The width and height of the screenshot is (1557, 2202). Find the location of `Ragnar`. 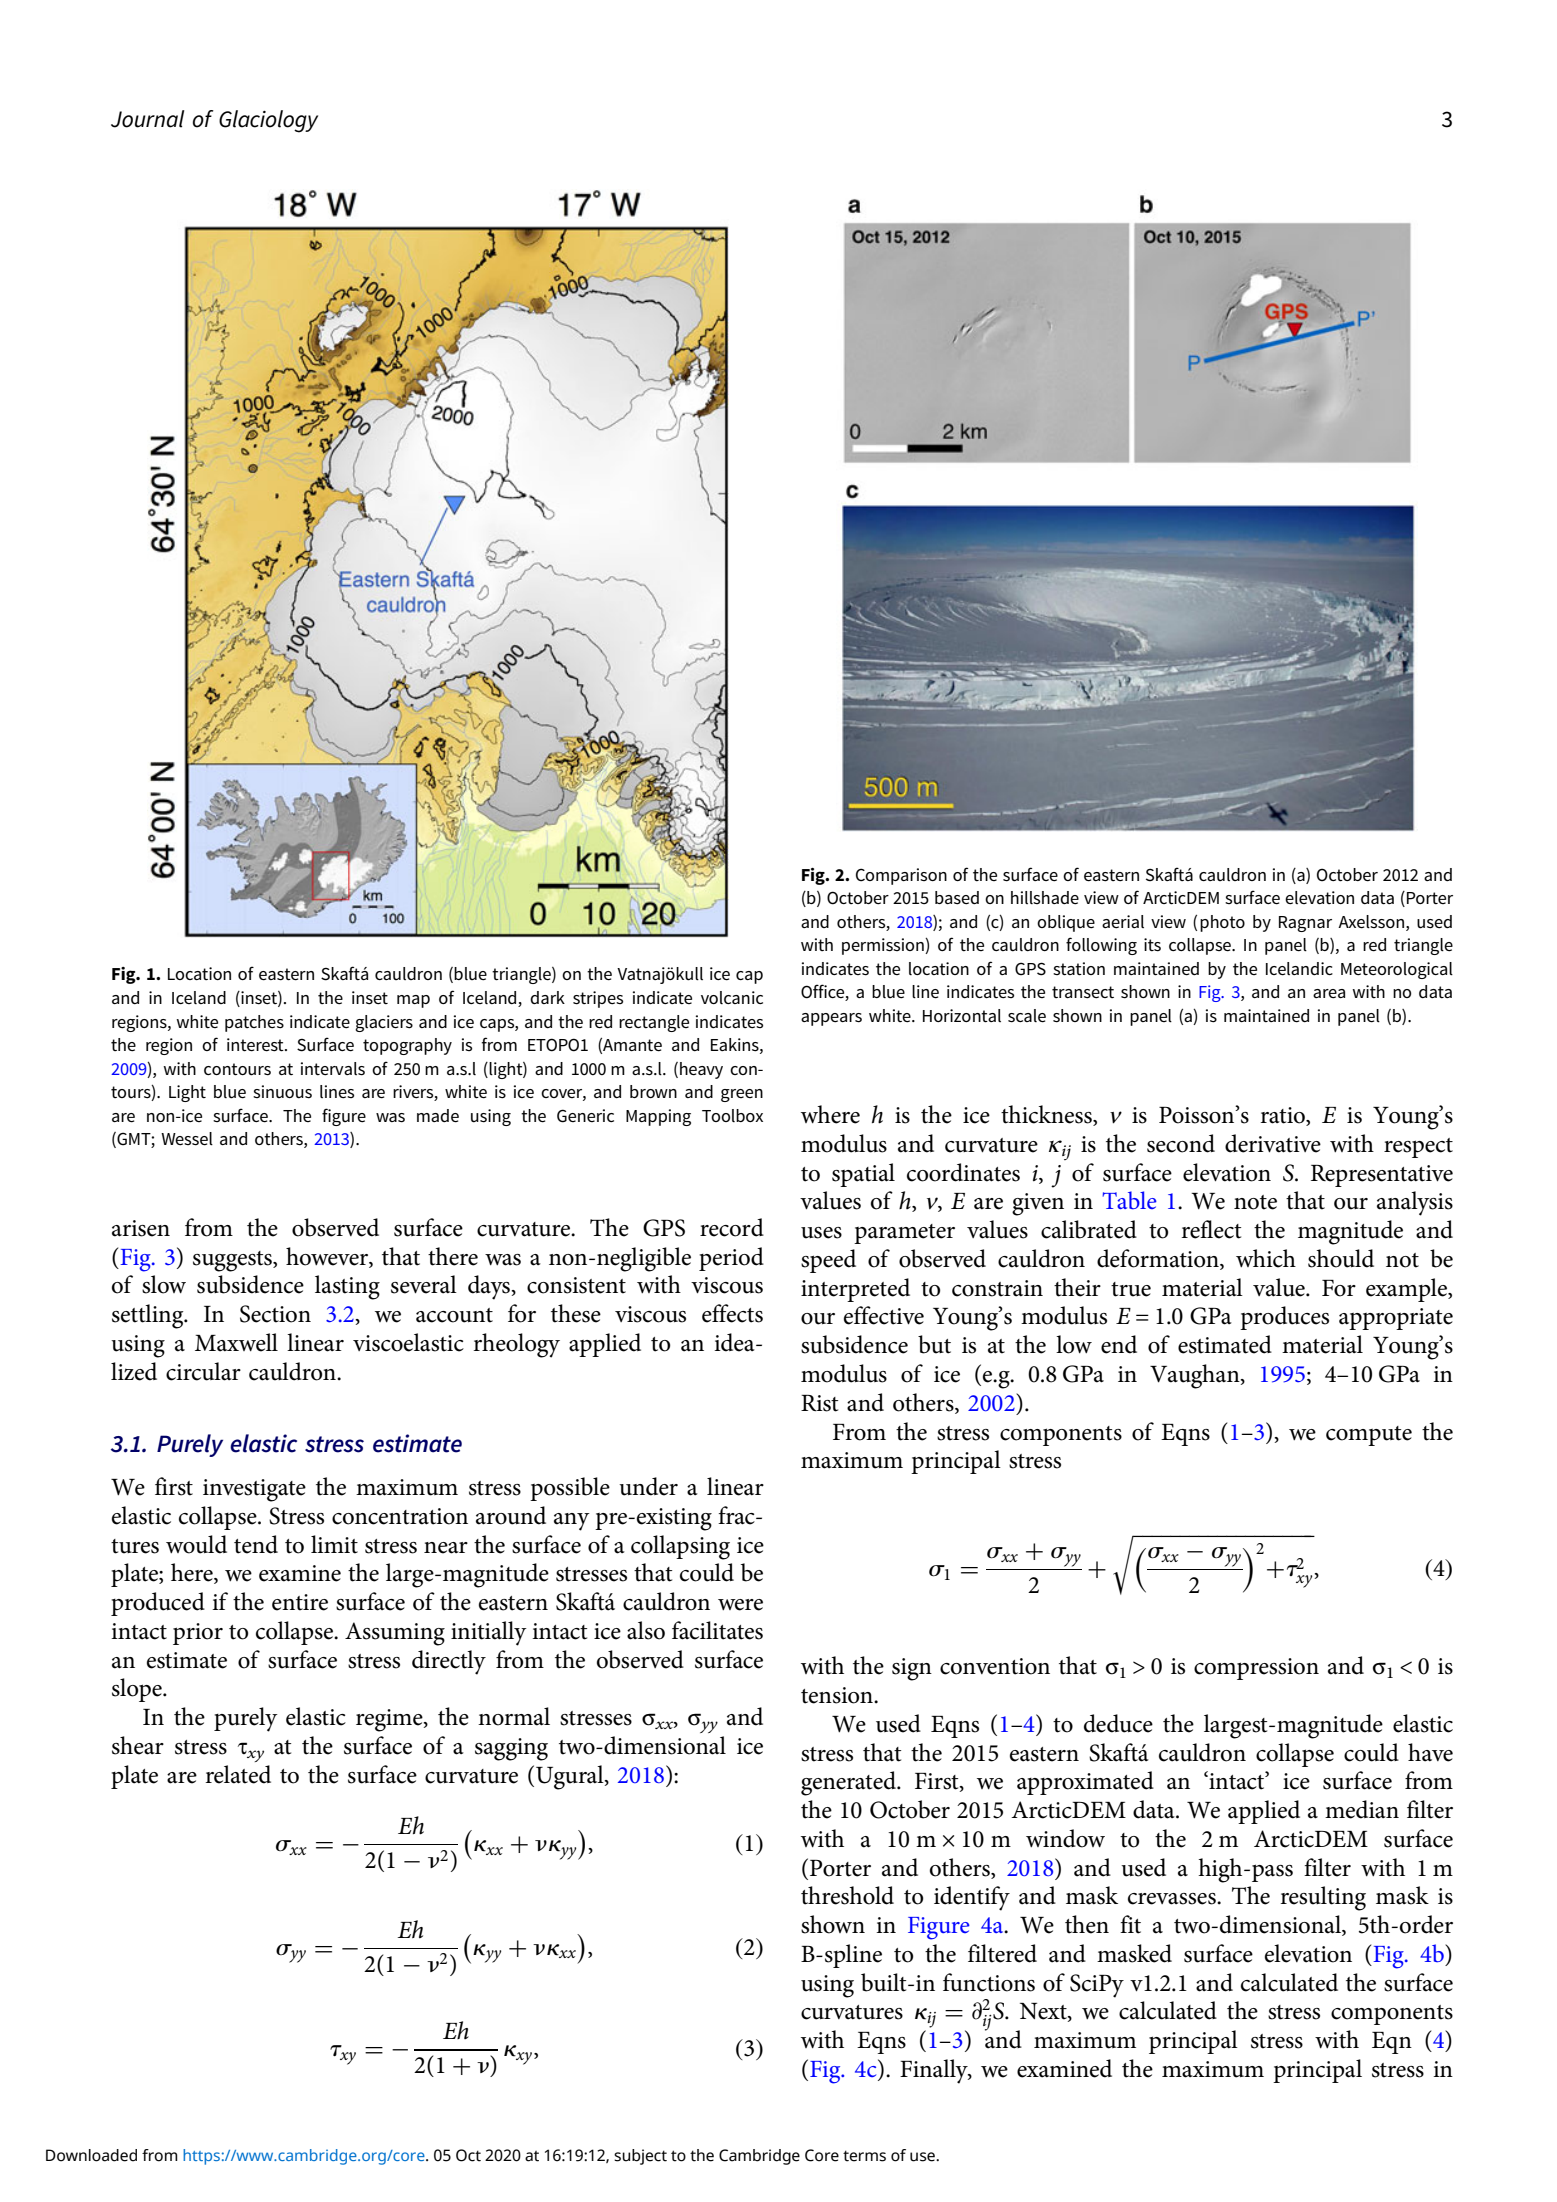

Ragnar is located at coordinates (1305, 924).
